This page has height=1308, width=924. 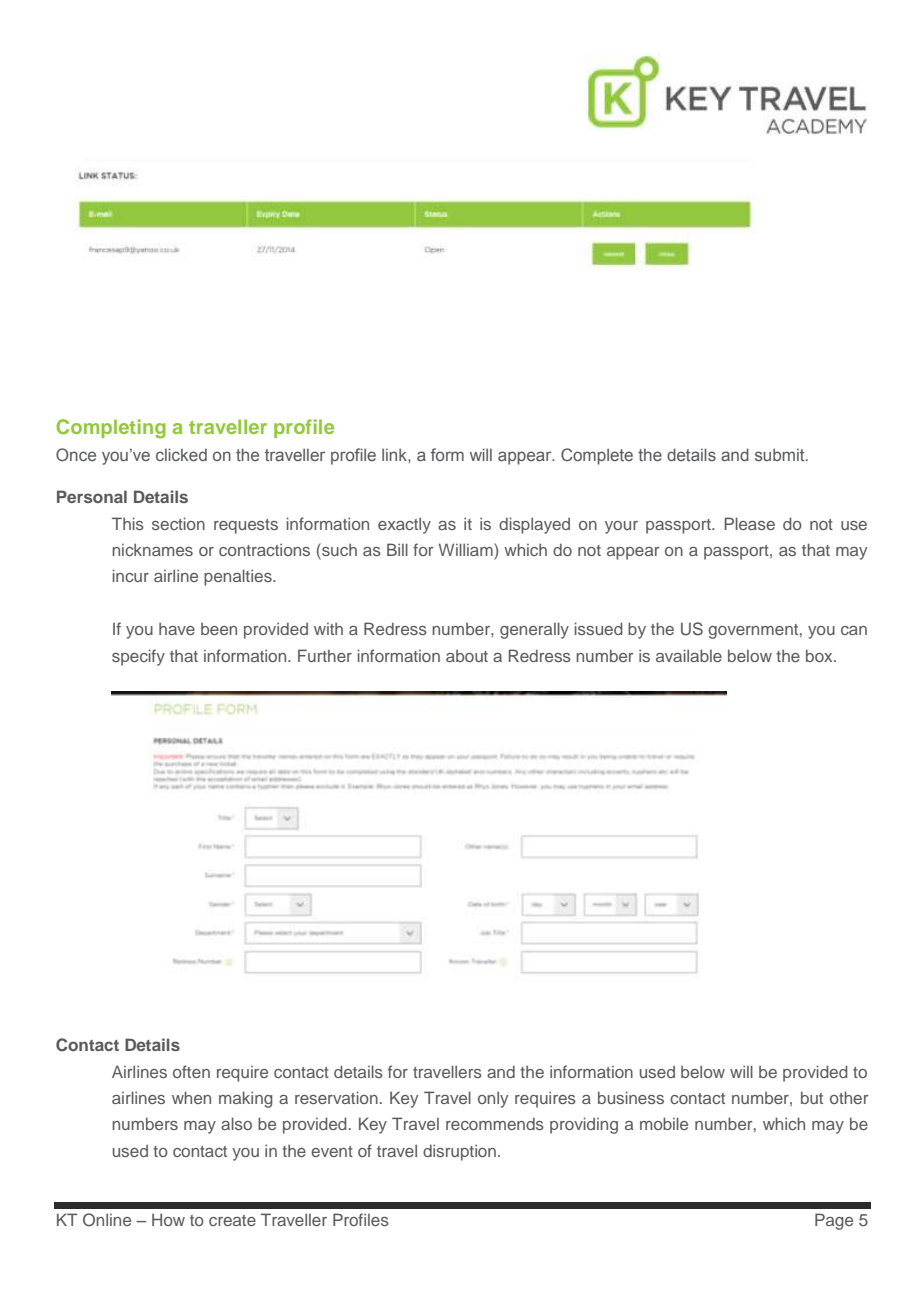 What do you see at coordinates (168, 1219) in the page?
I see `How` at bounding box center [168, 1219].
